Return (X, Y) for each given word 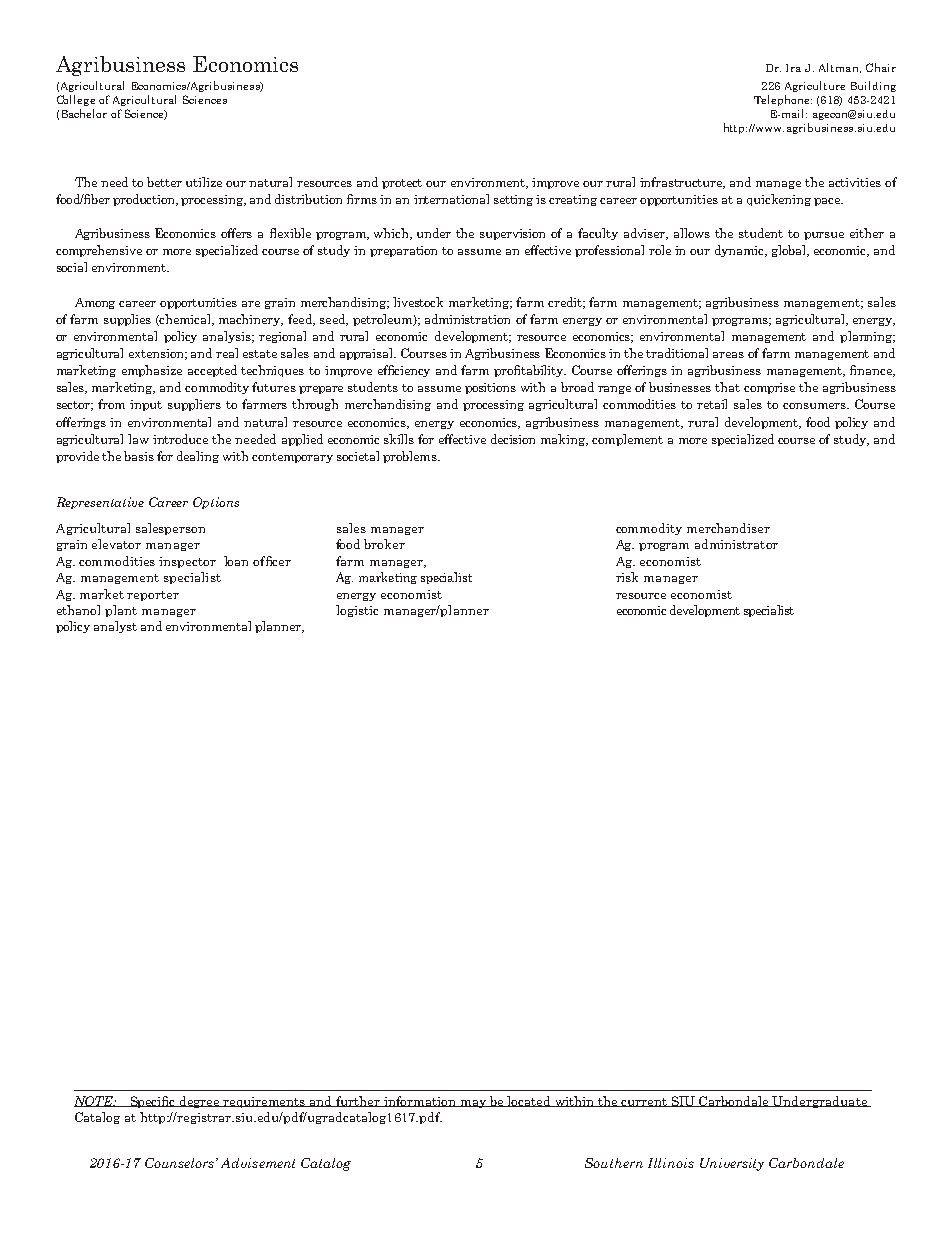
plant (121, 611)
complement (627, 440)
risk (627, 577)
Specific (153, 1102)
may (473, 1104)
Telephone (783, 100)
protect (402, 184)
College (76, 100)
